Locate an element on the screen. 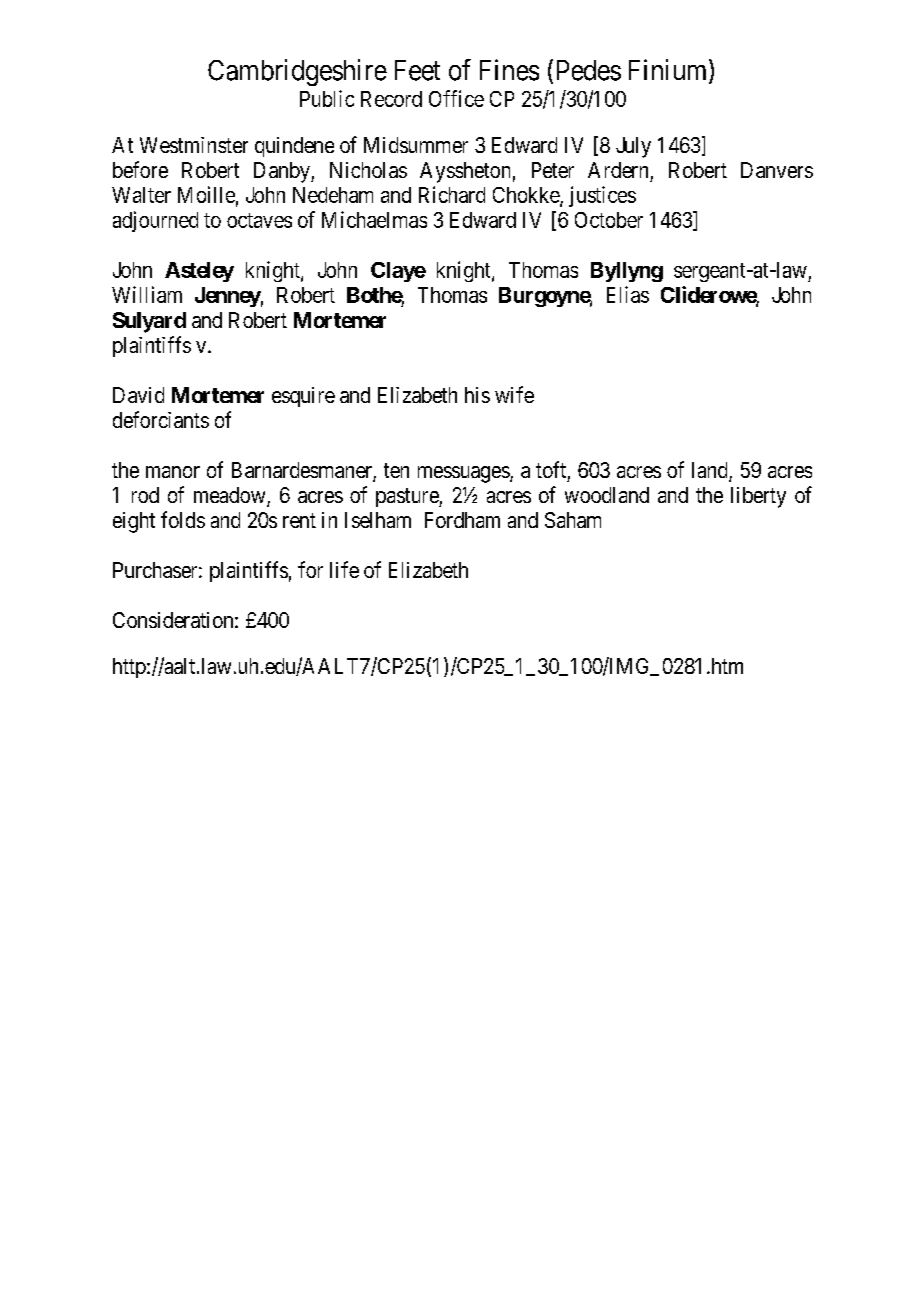 The height and width of the screenshot is (1308, 924). Elias is located at coordinates (628, 294).
